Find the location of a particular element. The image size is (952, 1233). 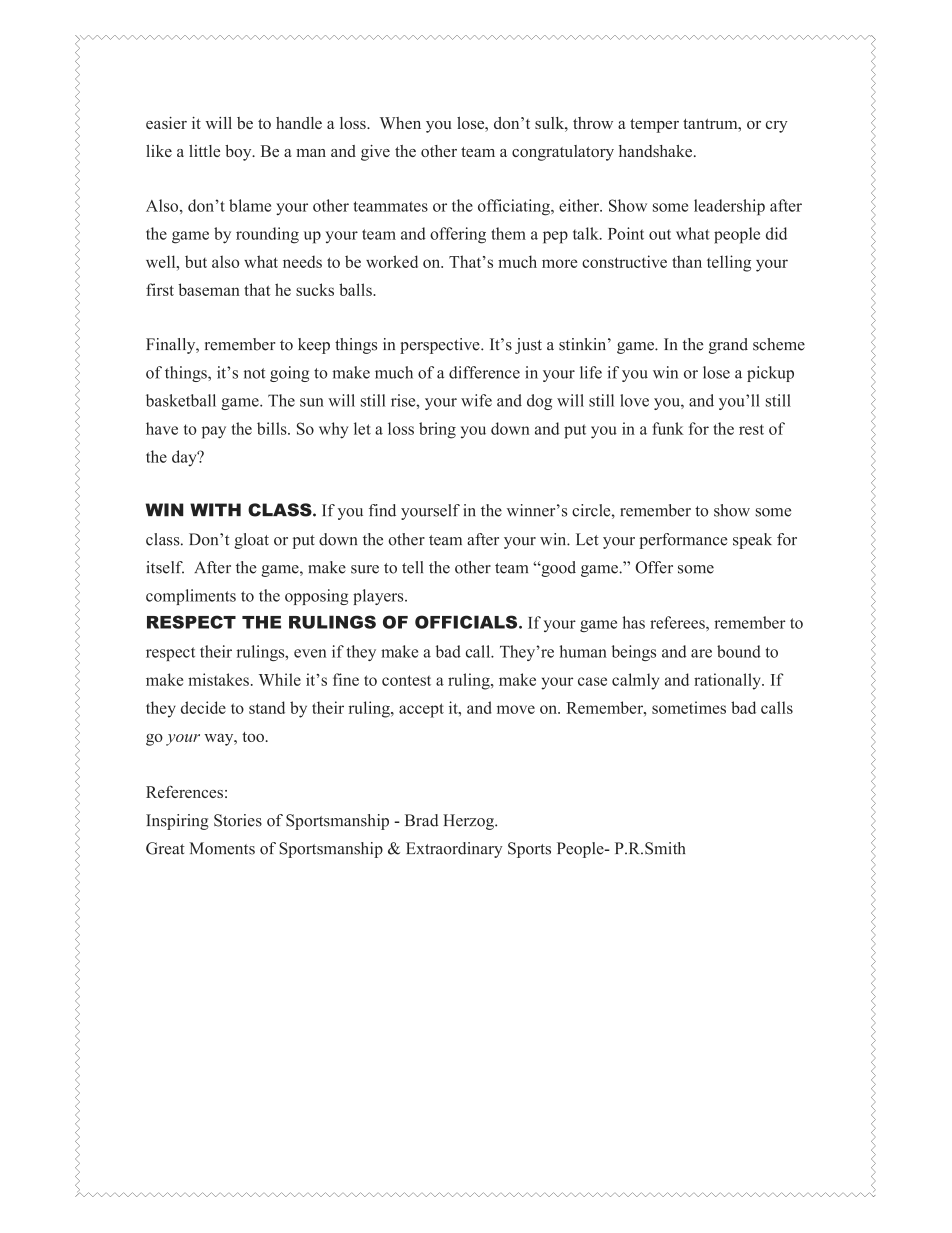

compliments is located at coordinates (191, 597).
